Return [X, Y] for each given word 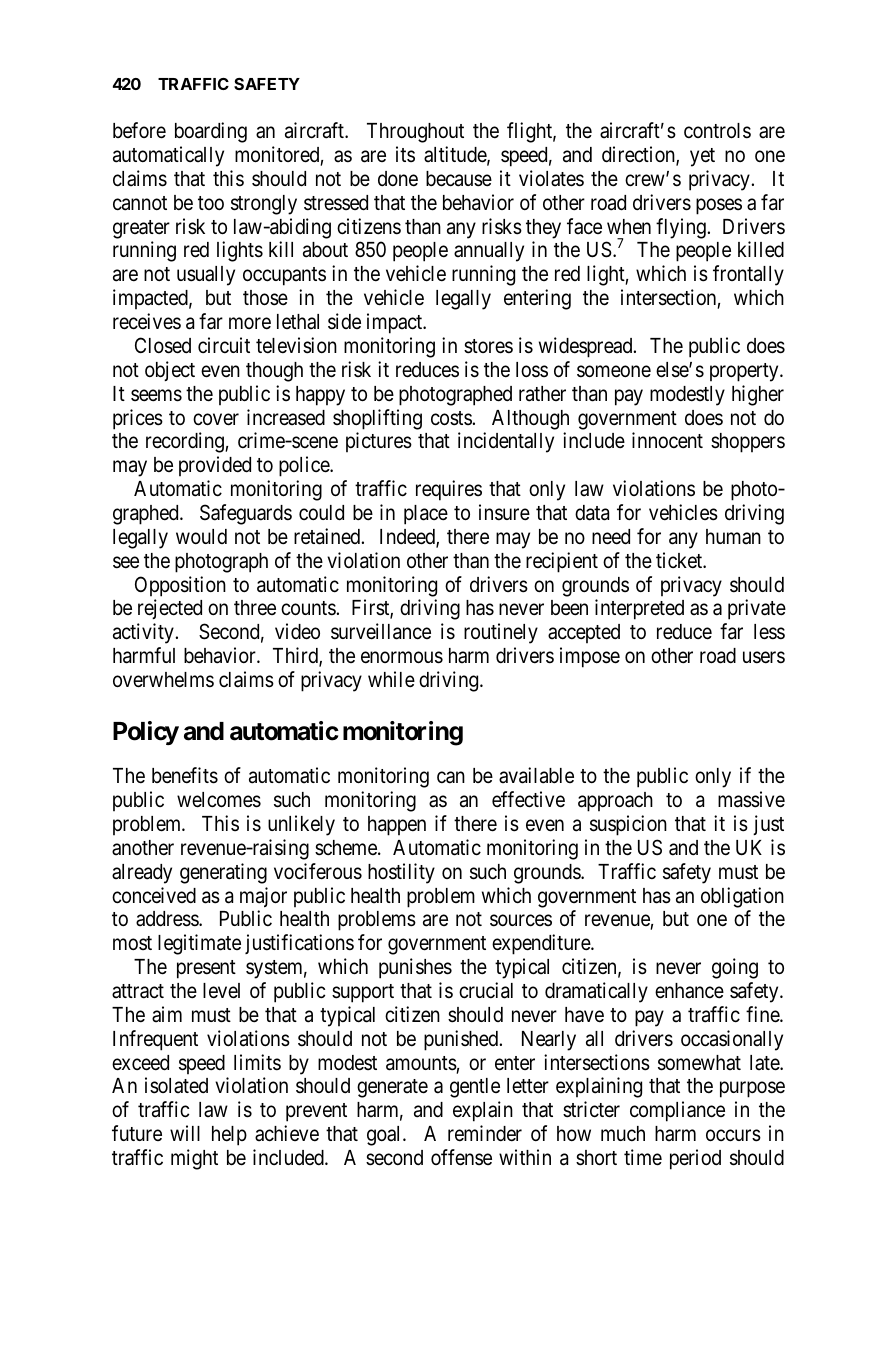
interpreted [639, 609]
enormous [402, 658]
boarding [211, 132]
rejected [170, 609]
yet [702, 157]
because [459, 179]
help [229, 1136]
